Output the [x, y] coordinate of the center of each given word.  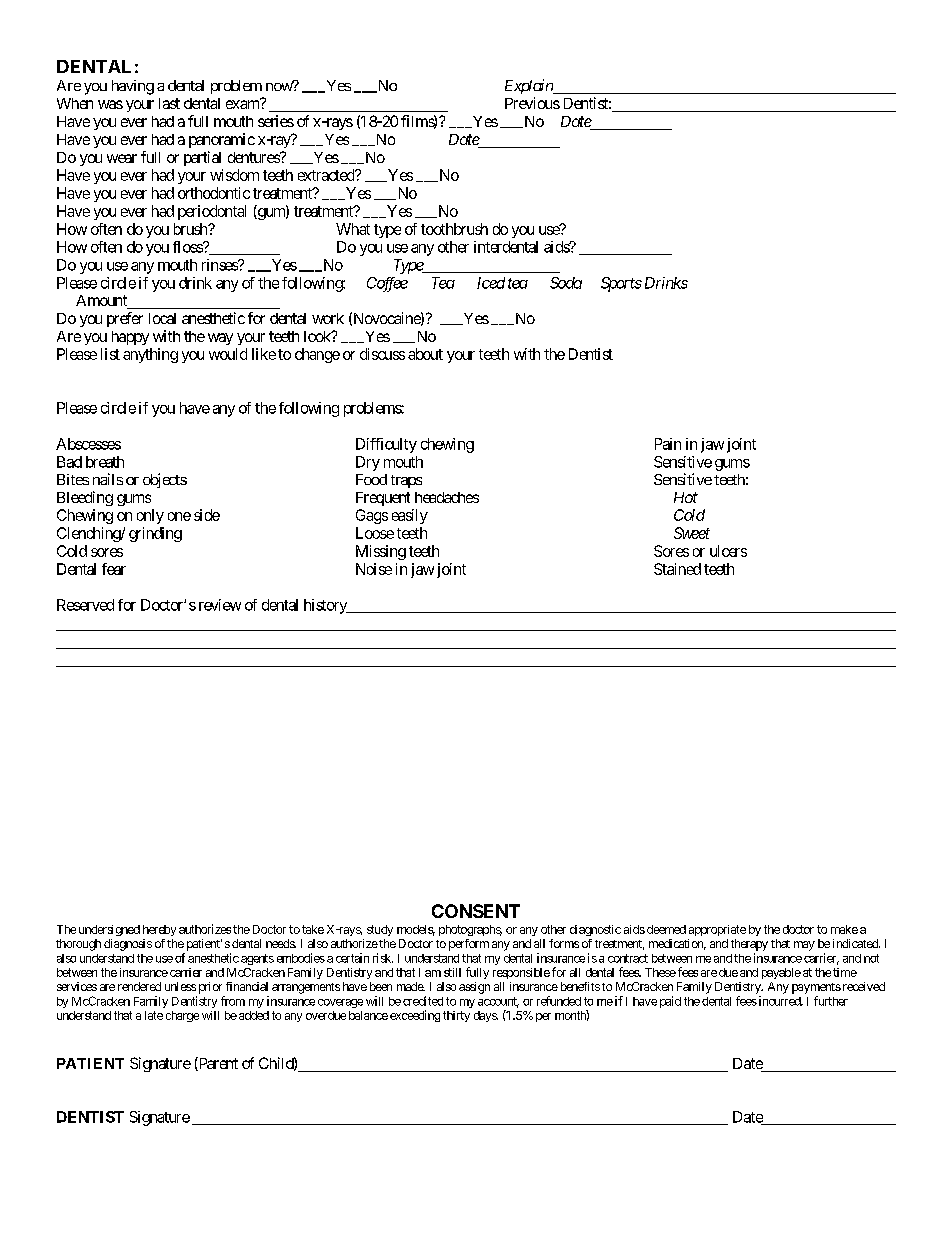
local [162, 318]
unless [180, 986]
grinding [155, 534]
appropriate [717, 930]
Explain [530, 86]
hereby [159, 930]
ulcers [728, 551]
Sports [621, 284]
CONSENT [476, 911]
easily [410, 516]
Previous [532, 103]
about [425, 354]
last [169, 103]
